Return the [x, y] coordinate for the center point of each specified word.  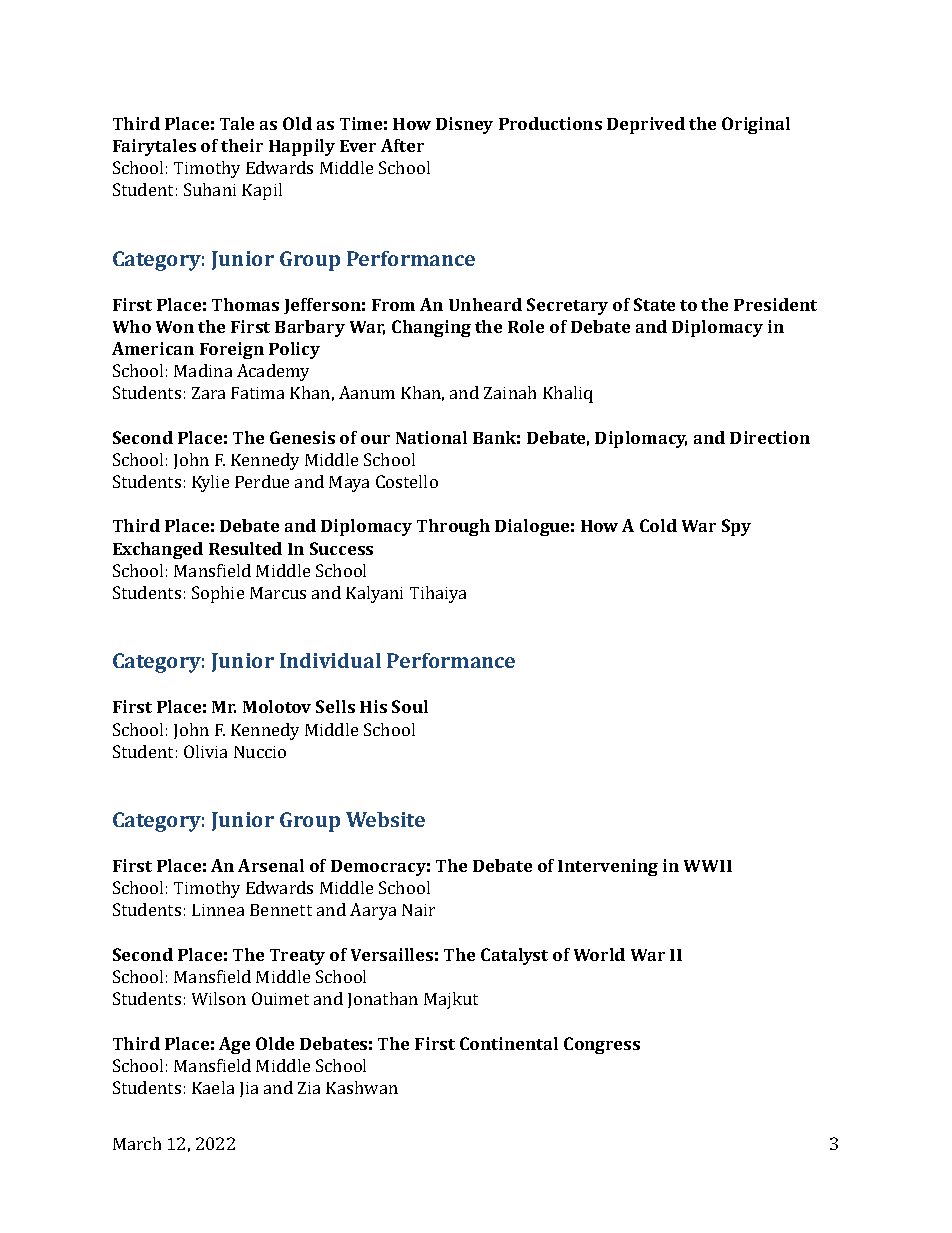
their [242, 145]
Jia [249, 1089]
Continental [509, 1043]
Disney [464, 125]
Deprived [646, 125]
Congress [602, 1045]
